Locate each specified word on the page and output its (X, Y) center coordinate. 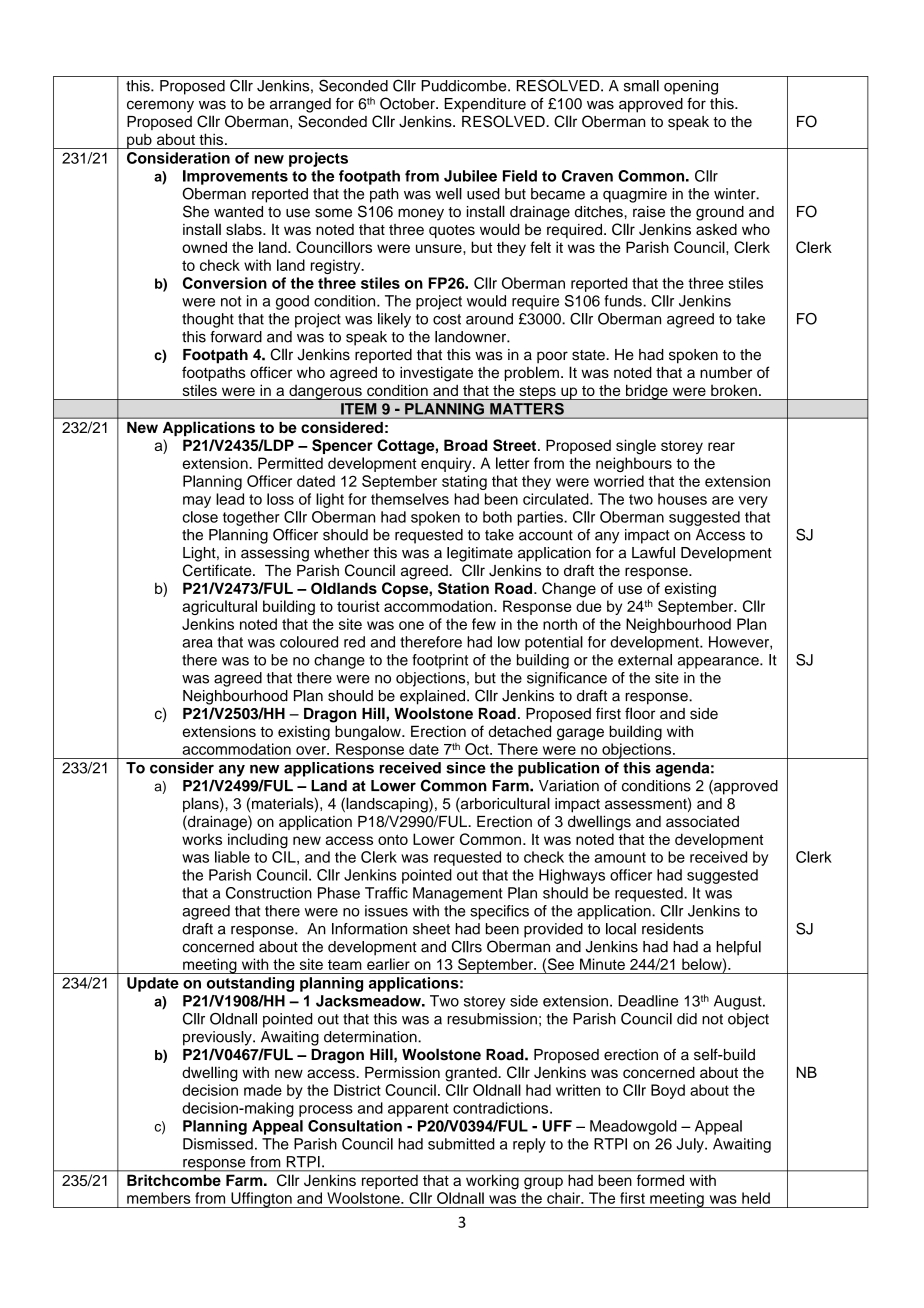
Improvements (235, 177)
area (197, 643)
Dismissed (218, 1144)
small (641, 86)
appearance (719, 663)
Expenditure (485, 105)
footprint (440, 661)
